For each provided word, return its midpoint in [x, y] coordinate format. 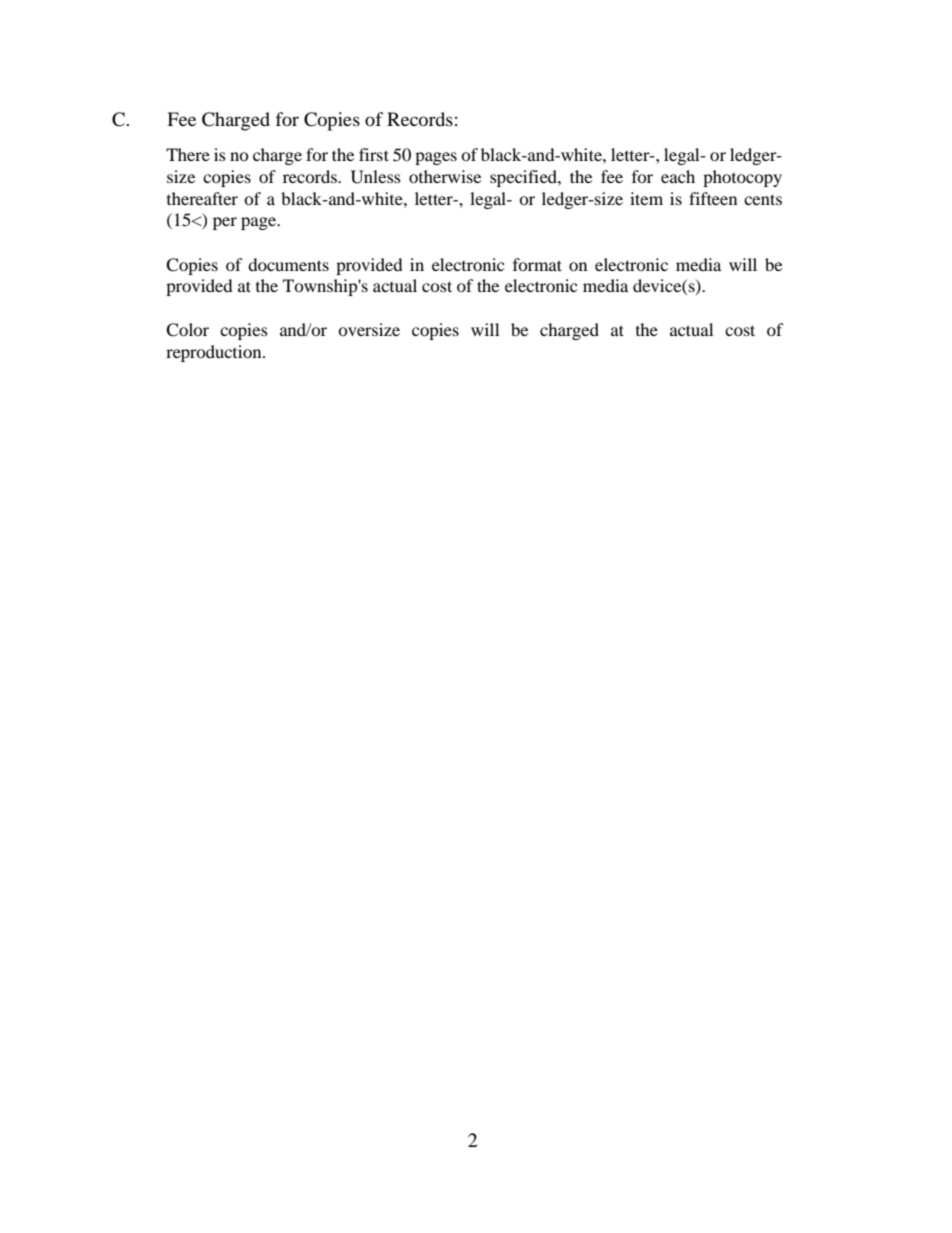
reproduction [215, 353]
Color [187, 330]
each [678, 176]
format [537, 264]
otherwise [445, 176]
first [374, 154]
